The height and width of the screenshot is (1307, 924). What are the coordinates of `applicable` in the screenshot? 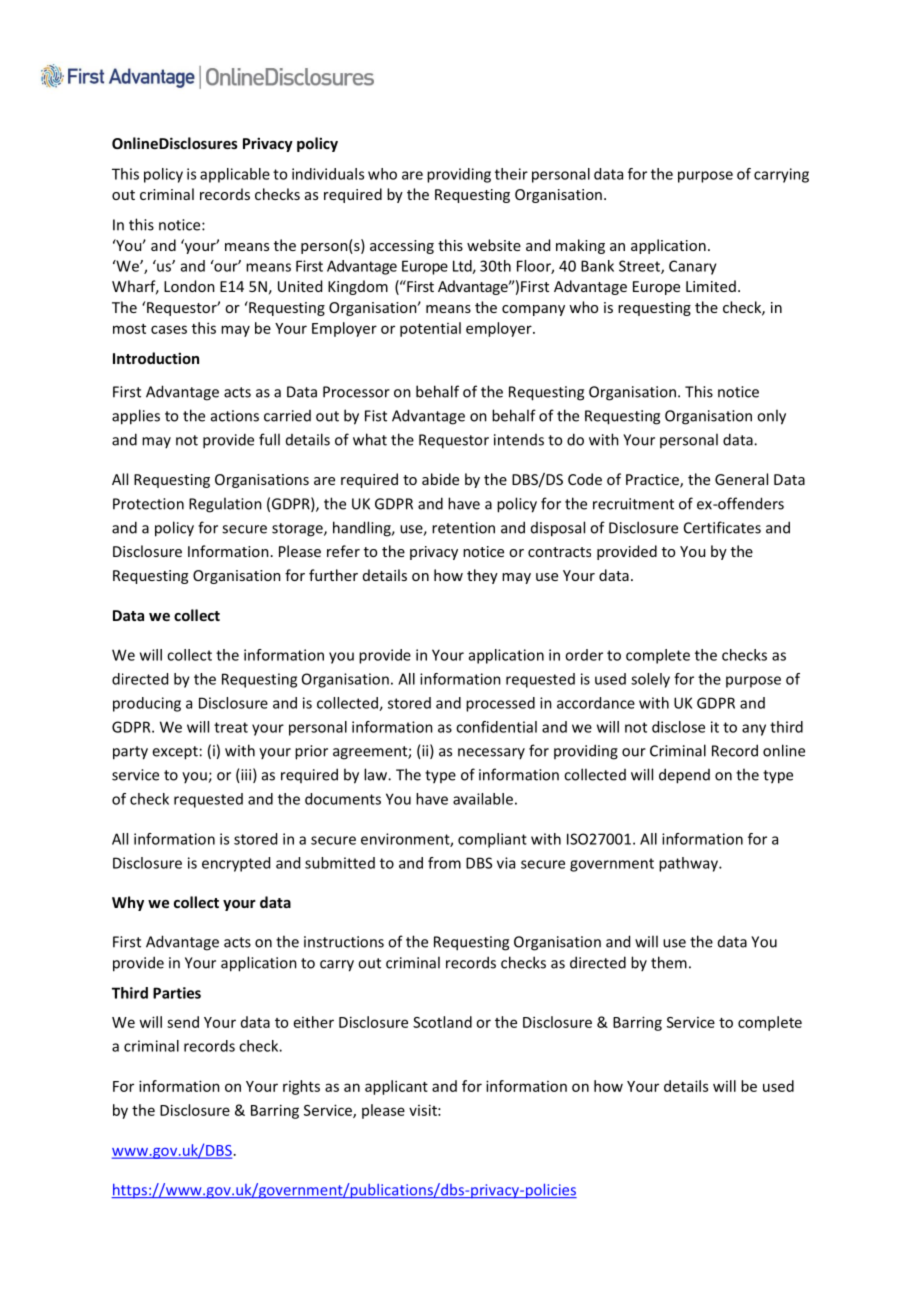 It's located at (235, 175).
